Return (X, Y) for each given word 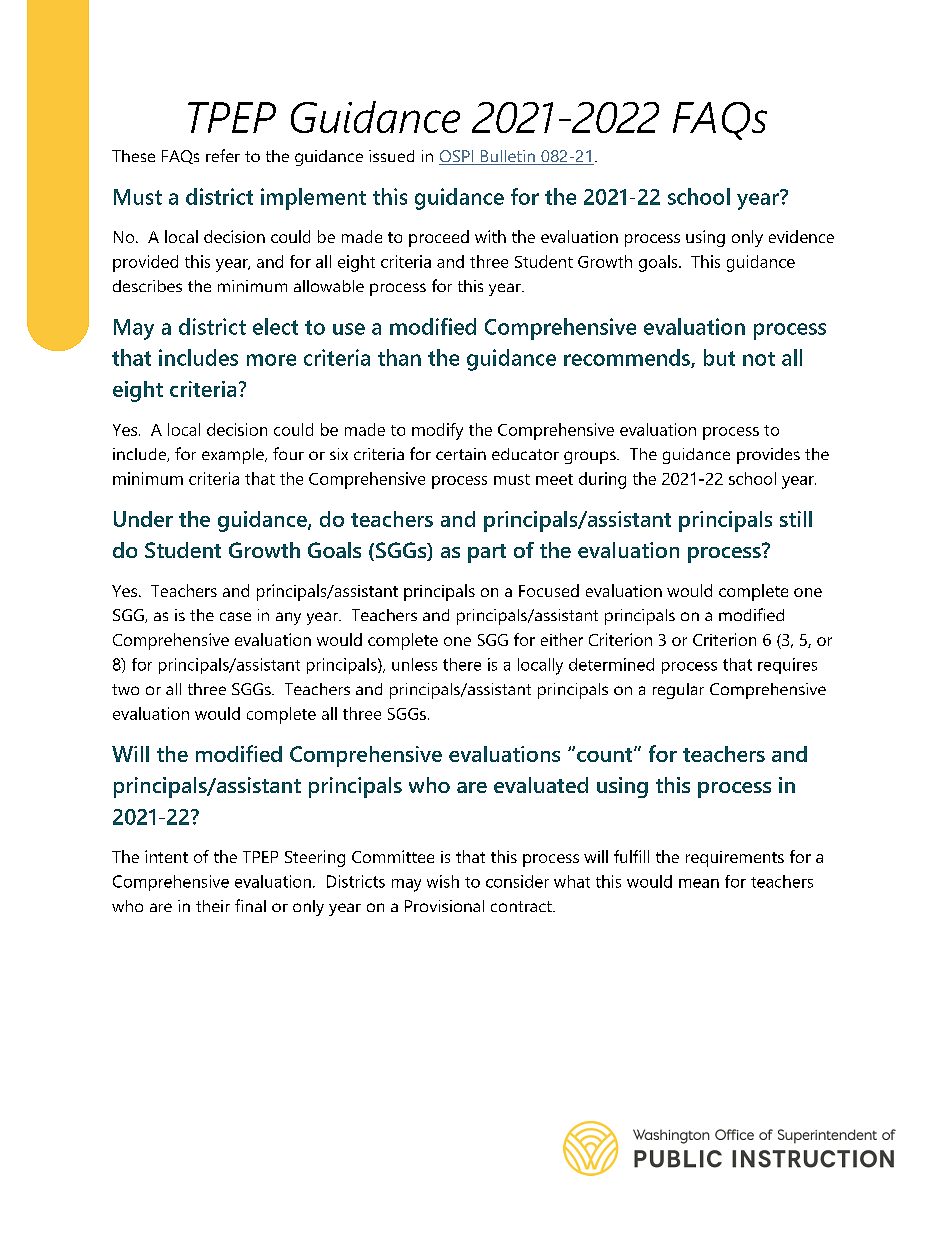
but (719, 357)
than (399, 357)
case (235, 616)
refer (223, 155)
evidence (801, 236)
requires (787, 666)
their (213, 906)
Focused (549, 590)
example (234, 456)
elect (275, 326)
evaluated (541, 785)
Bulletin (508, 157)
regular (678, 691)
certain (461, 454)
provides (768, 456)
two (125, 689)
